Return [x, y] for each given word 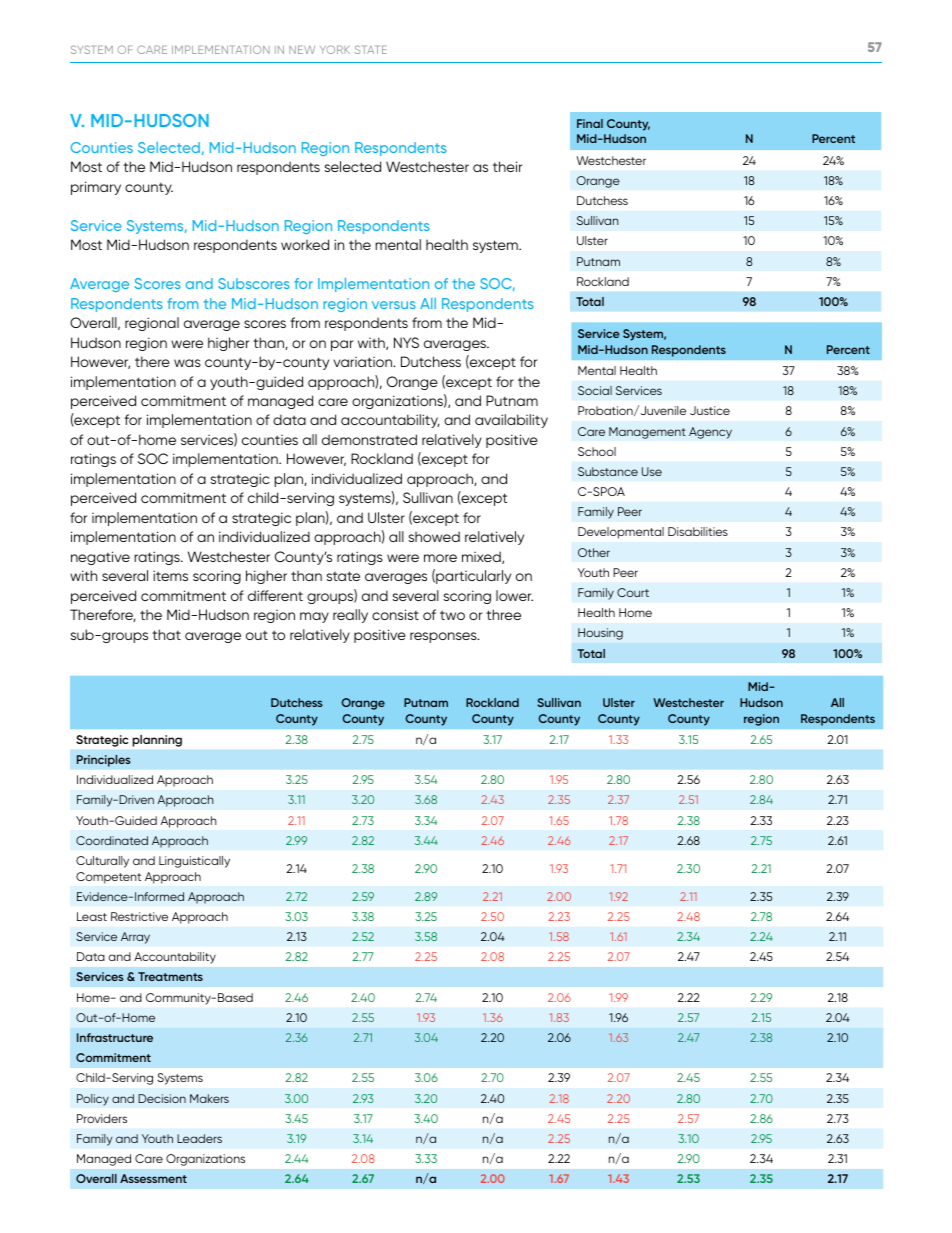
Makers [209, 1098]
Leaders [199, 1138]
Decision [162, 1098]
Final [590, 123]
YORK [335, 49]
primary [96, 188]
